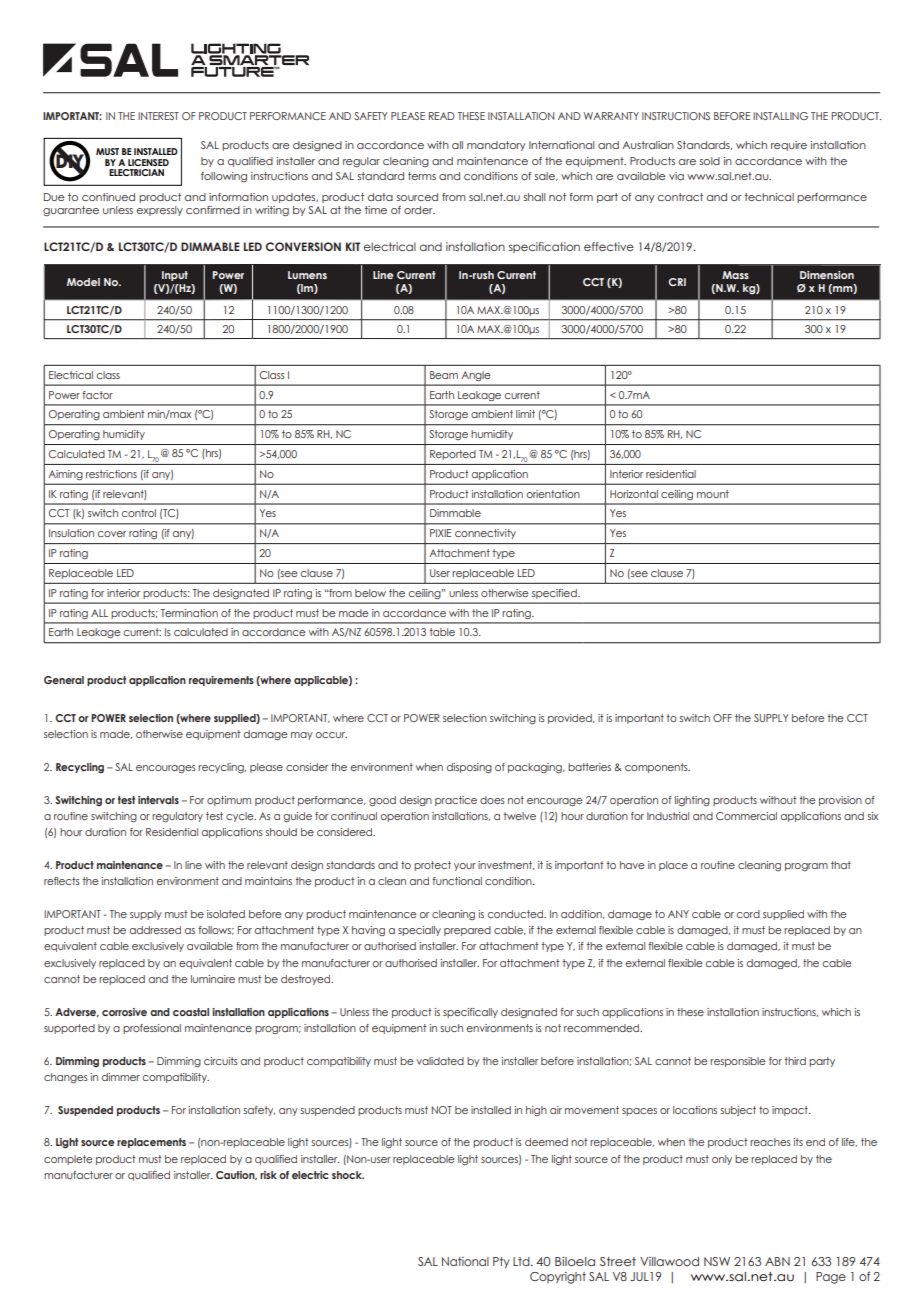 The width and height of the screenshot is (924, 1308). Describe the element at coordinates (97, 395) in the screenshot. I see `factor` at that location.
